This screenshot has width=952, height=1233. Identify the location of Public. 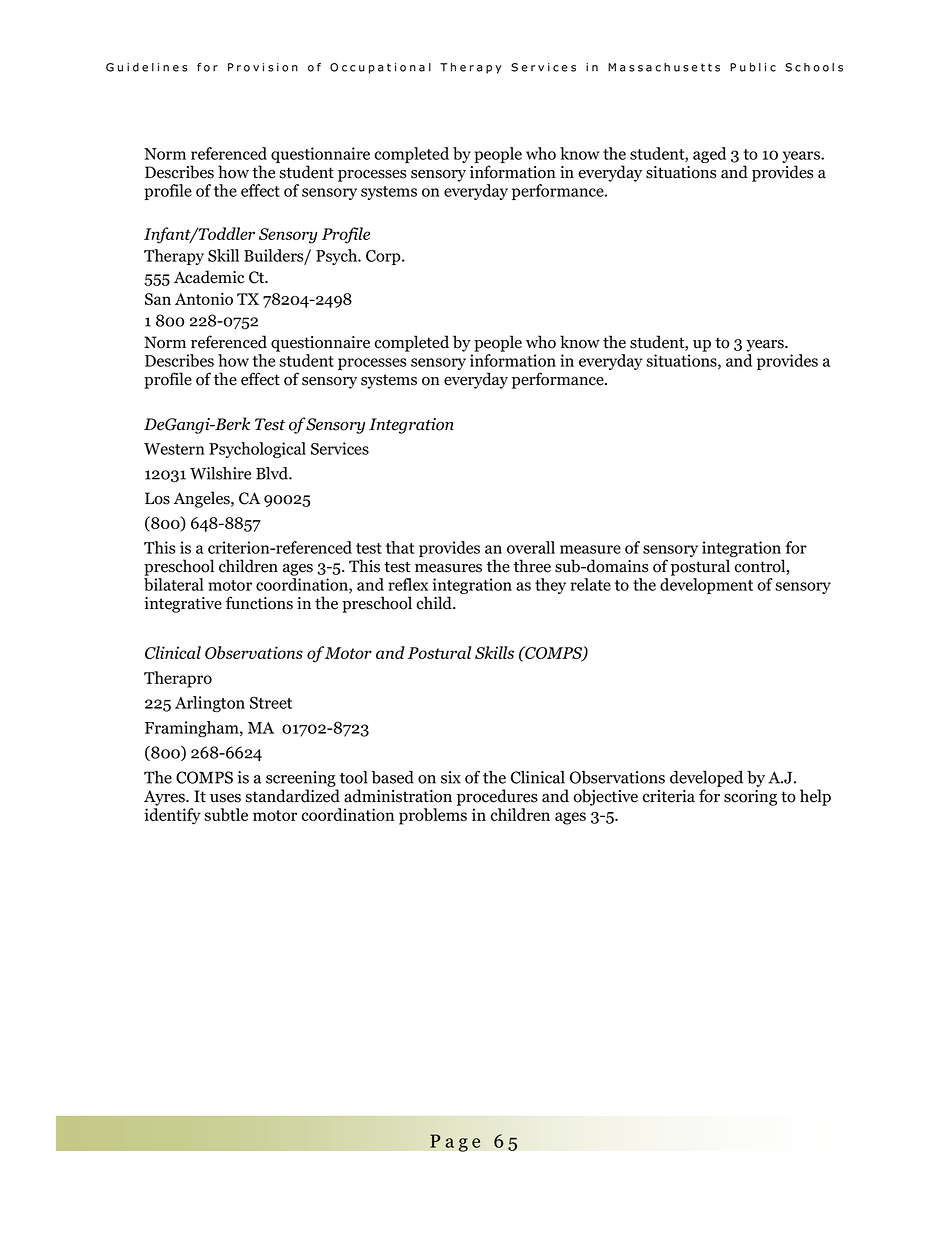
(753, 67).
